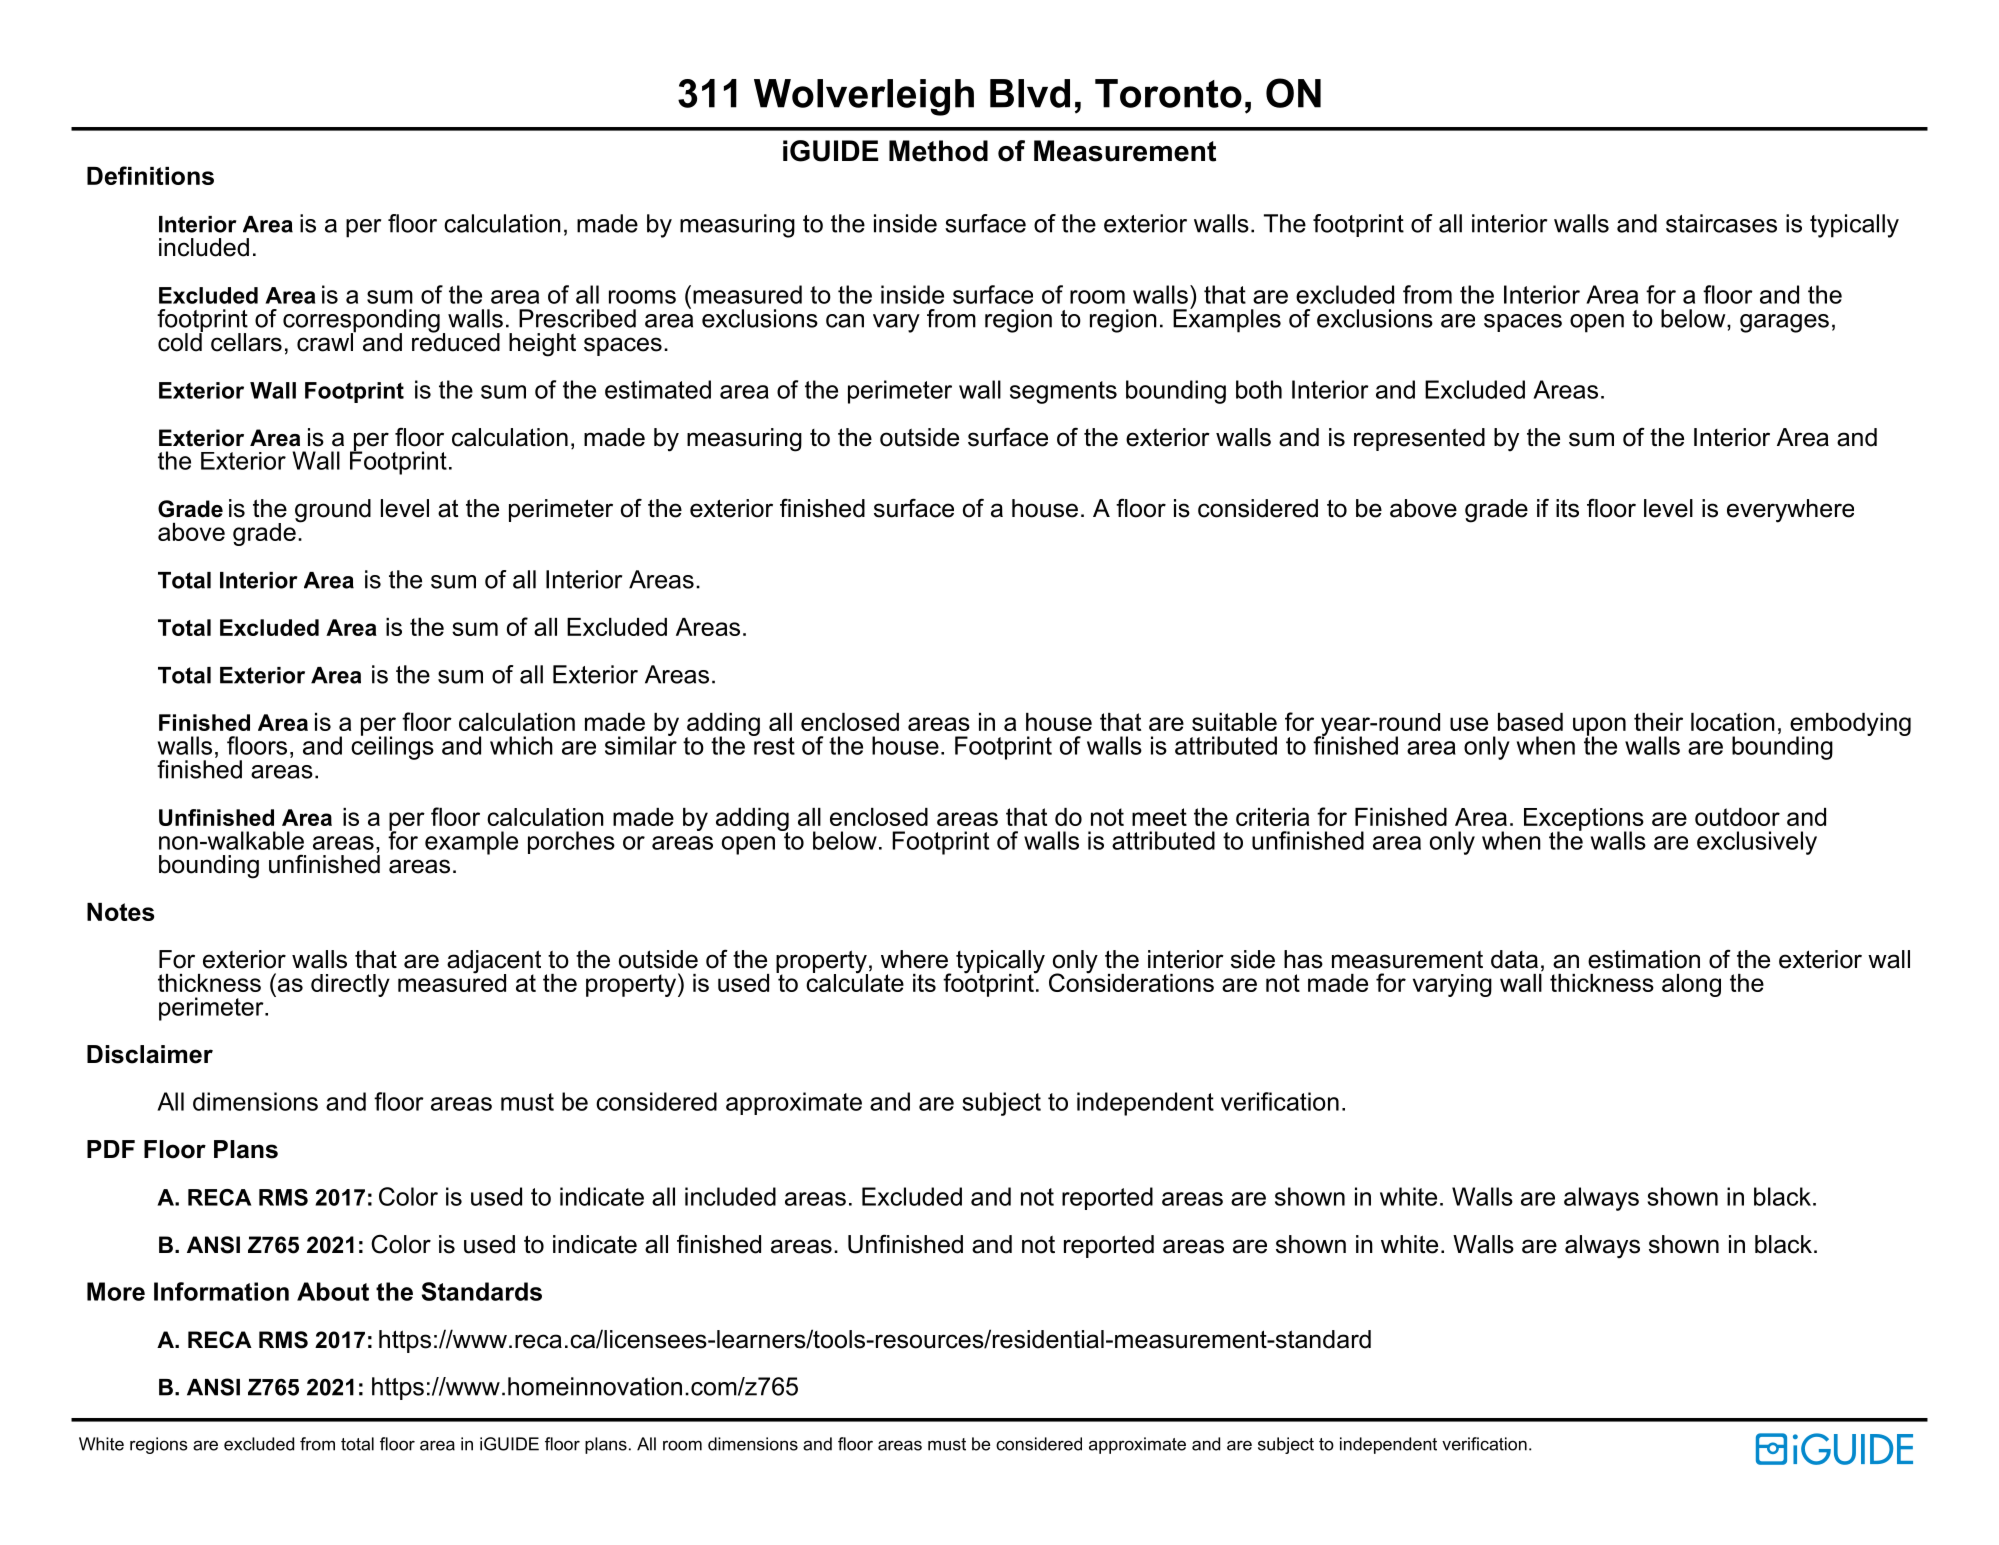 The height and width of the screenshot is (1545, 1999). What do you see at coordinates (1658, 722) in the screenshot?
I see `their` at bounding box center [1658, 722].
